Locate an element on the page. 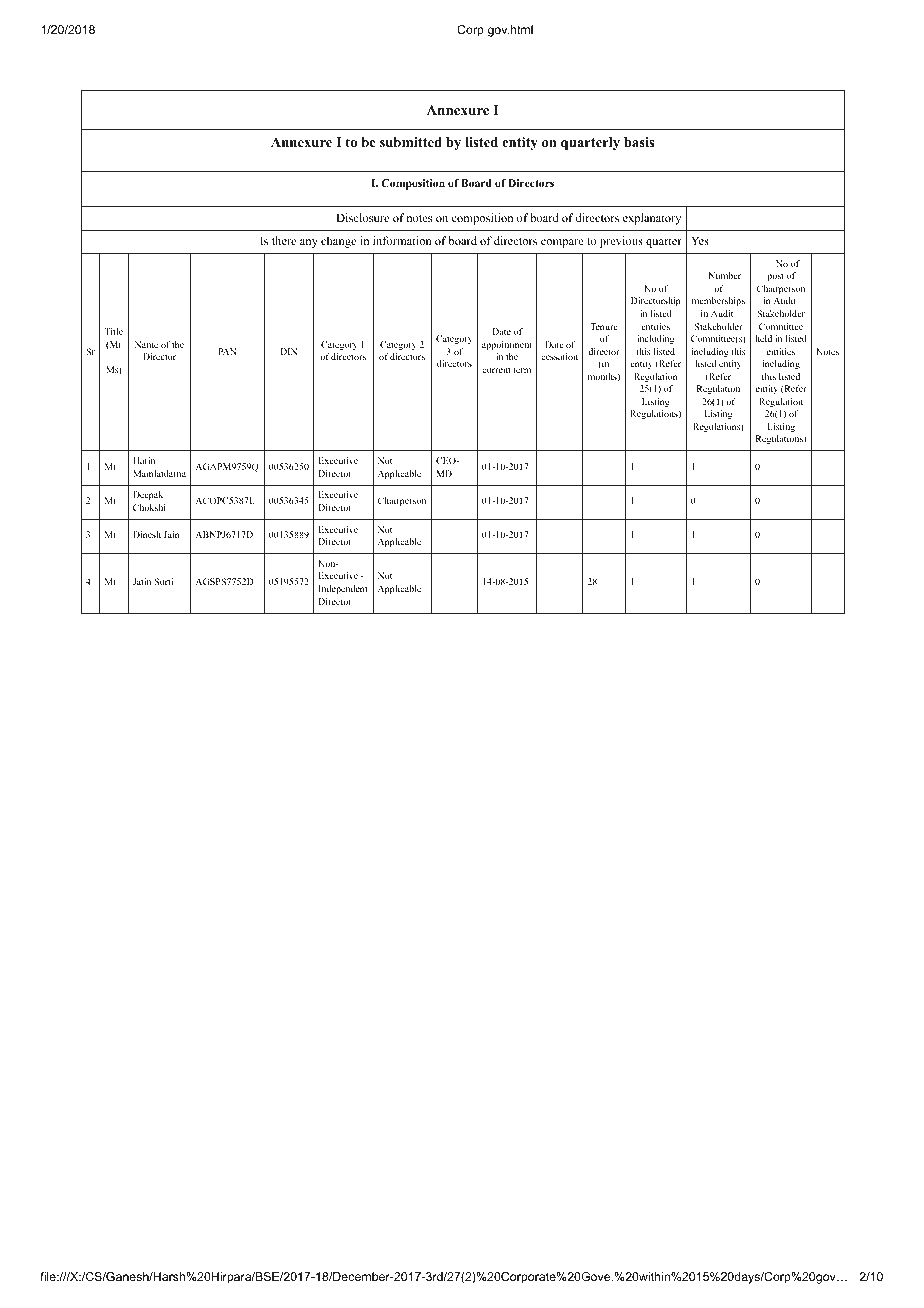 The height and width of the document is (1308, 924). cessation is located at coordinates (559, 356).
